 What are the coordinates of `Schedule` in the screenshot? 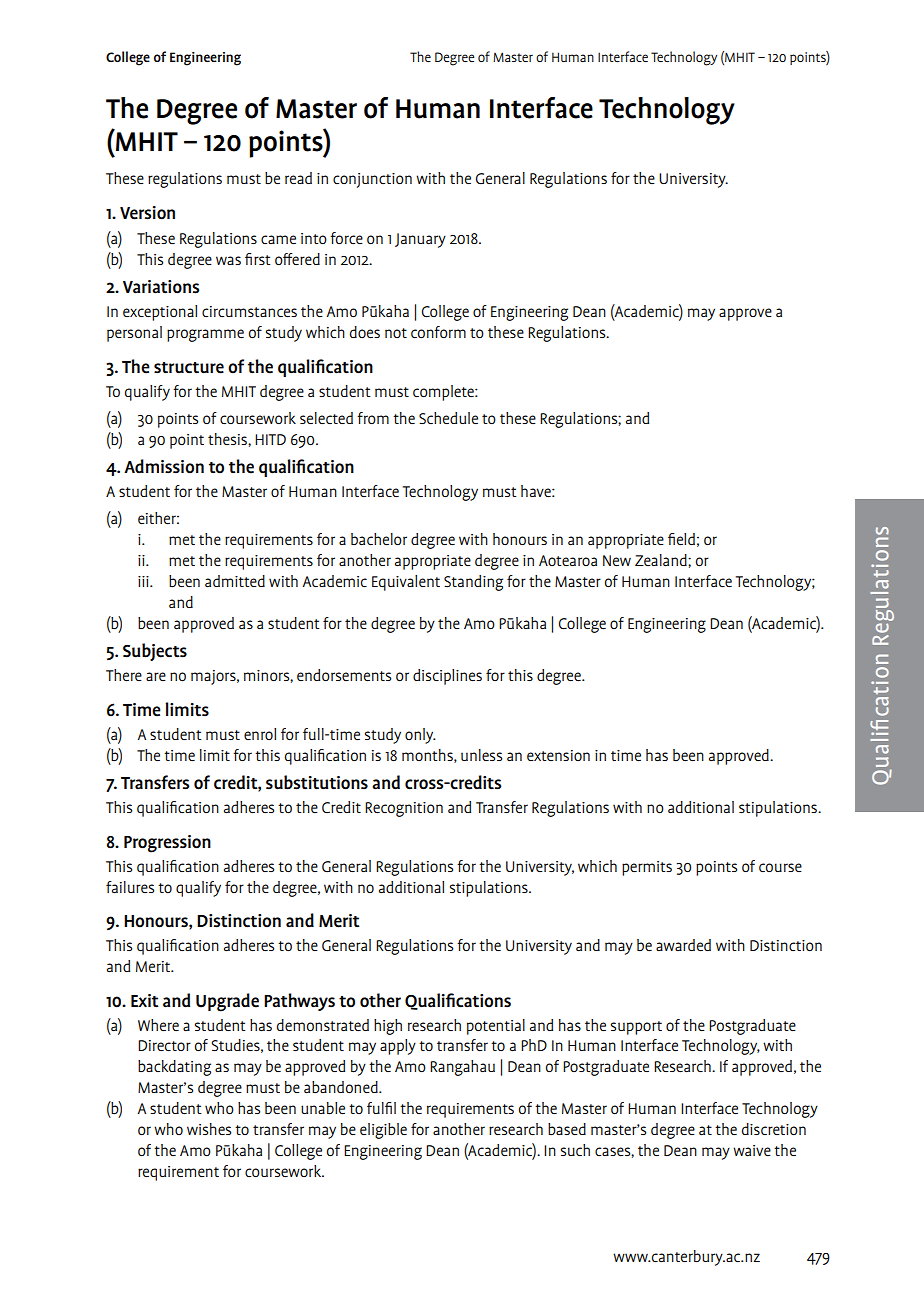 It's located at (448, 418).
